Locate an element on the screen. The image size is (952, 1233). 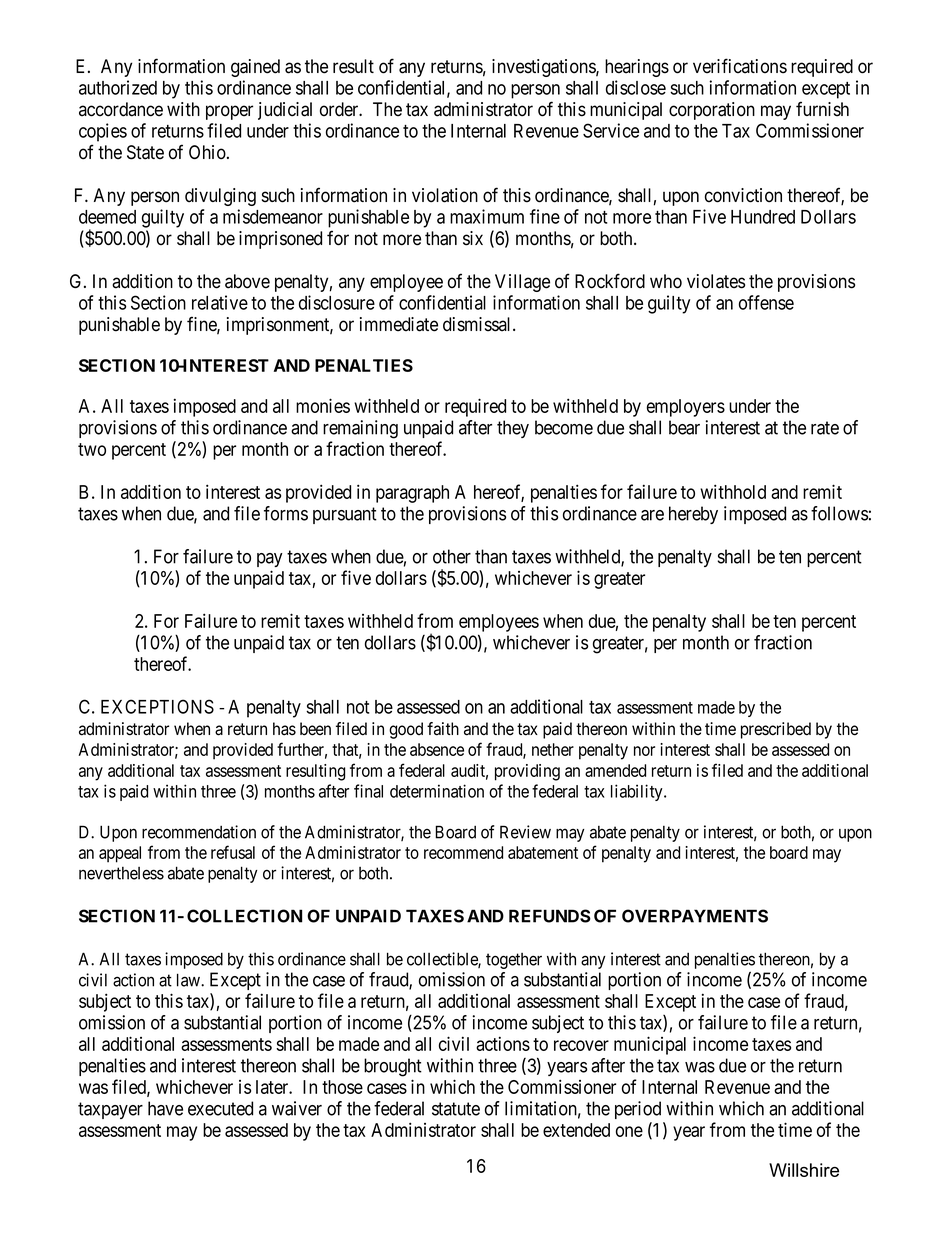
have is located at coordinates (165, 1108).
